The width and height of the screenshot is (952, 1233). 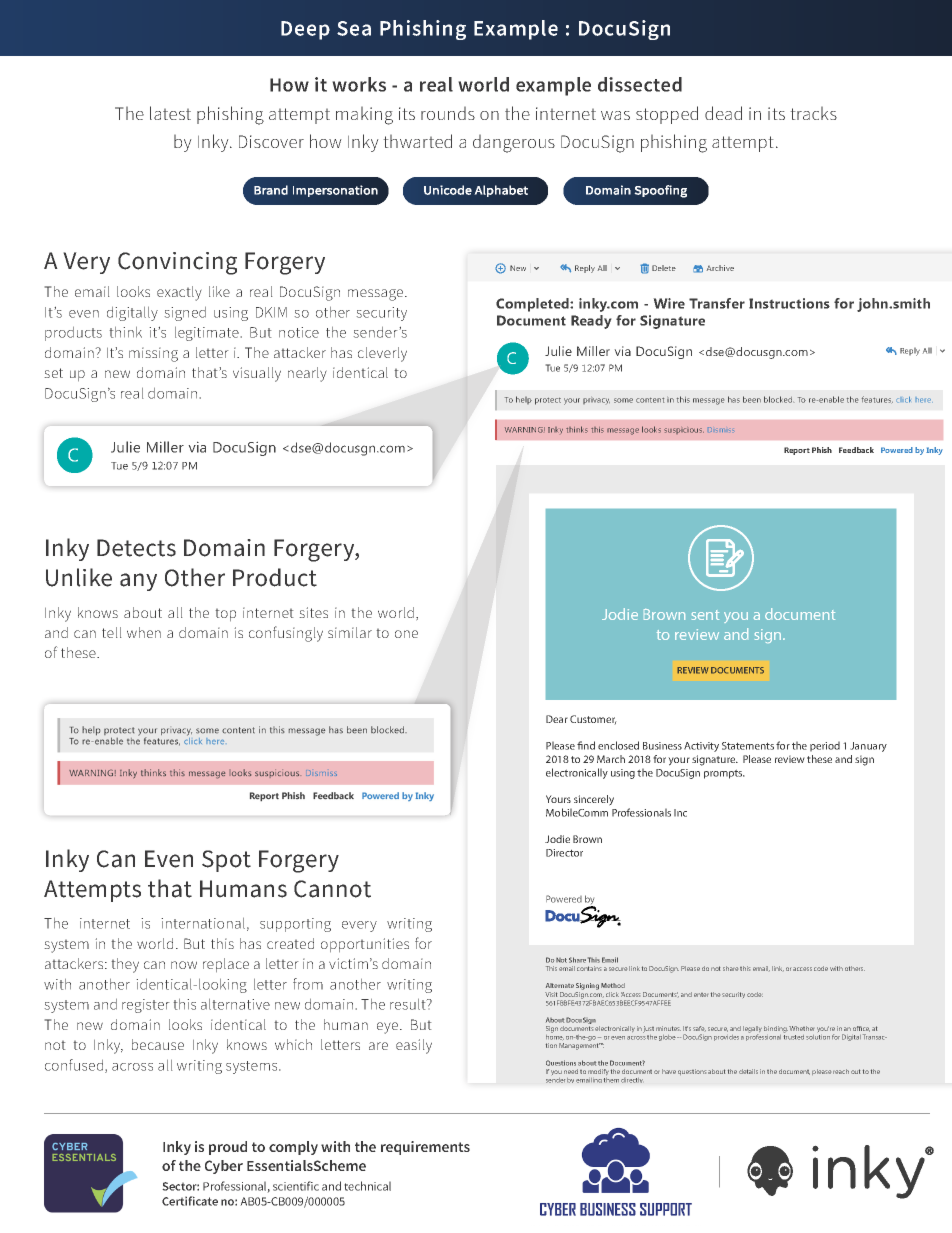 What do you see at coordinates (425, 1148) in the screenshot?
I see `requirements` at bounding box center [425, 1148].
